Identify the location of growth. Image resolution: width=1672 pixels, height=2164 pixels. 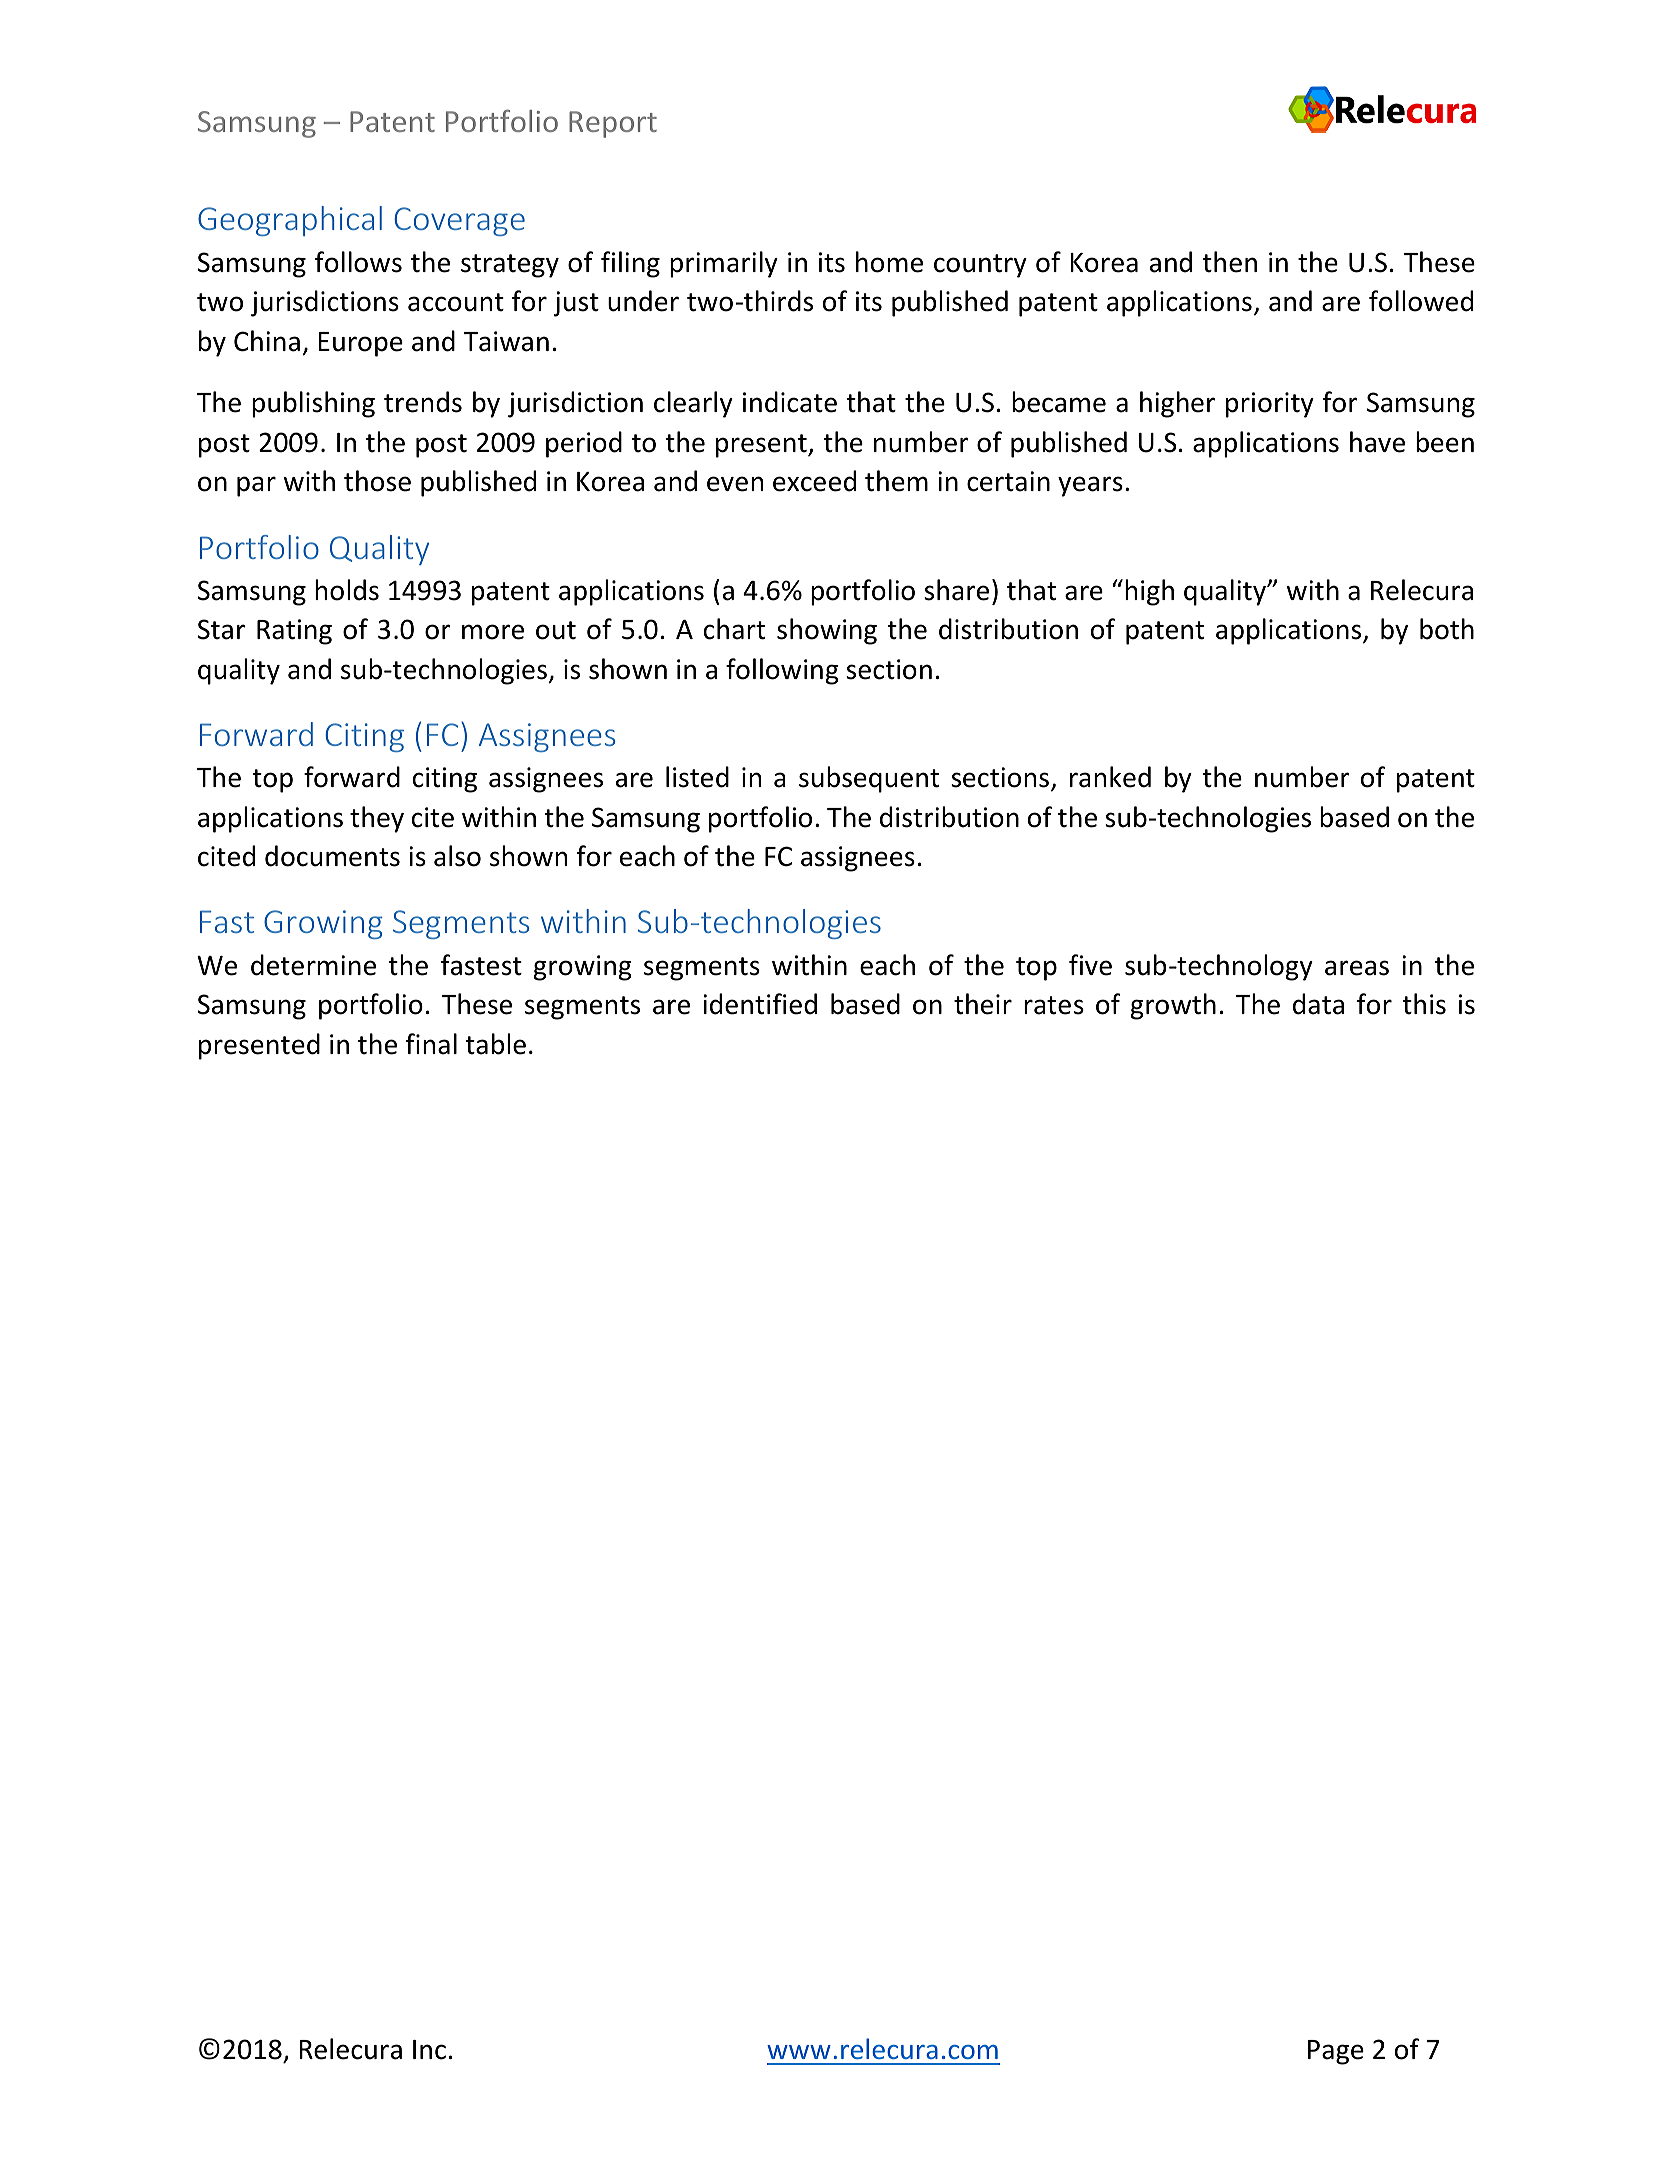
(1173, 1006).
